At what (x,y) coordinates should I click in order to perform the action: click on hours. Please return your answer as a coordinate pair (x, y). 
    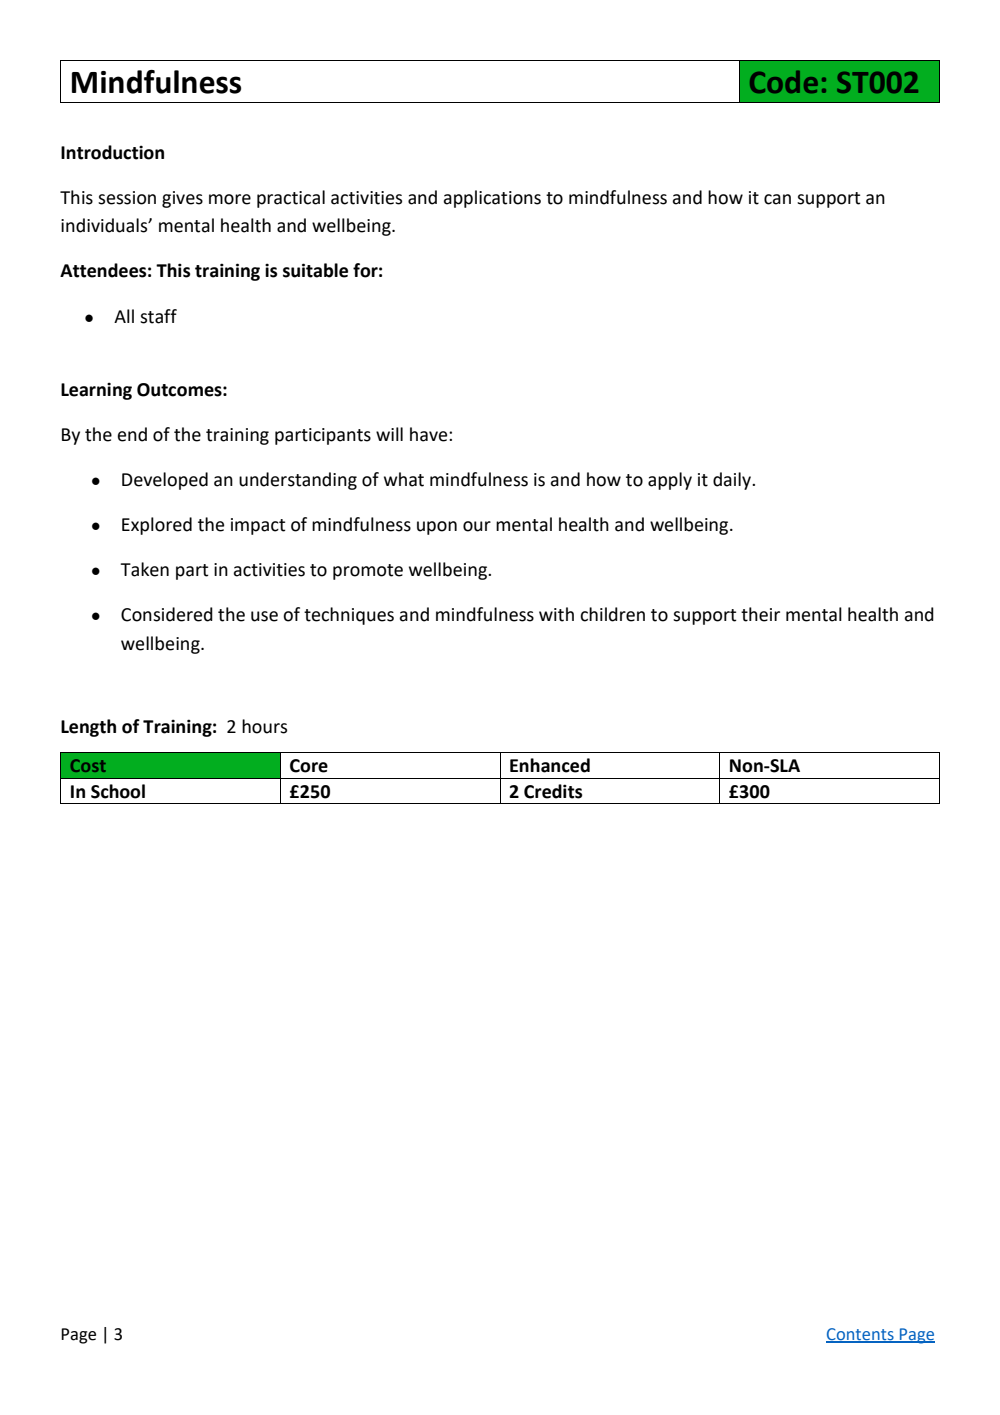
    Looking at the image, I should click on (264, 726).
